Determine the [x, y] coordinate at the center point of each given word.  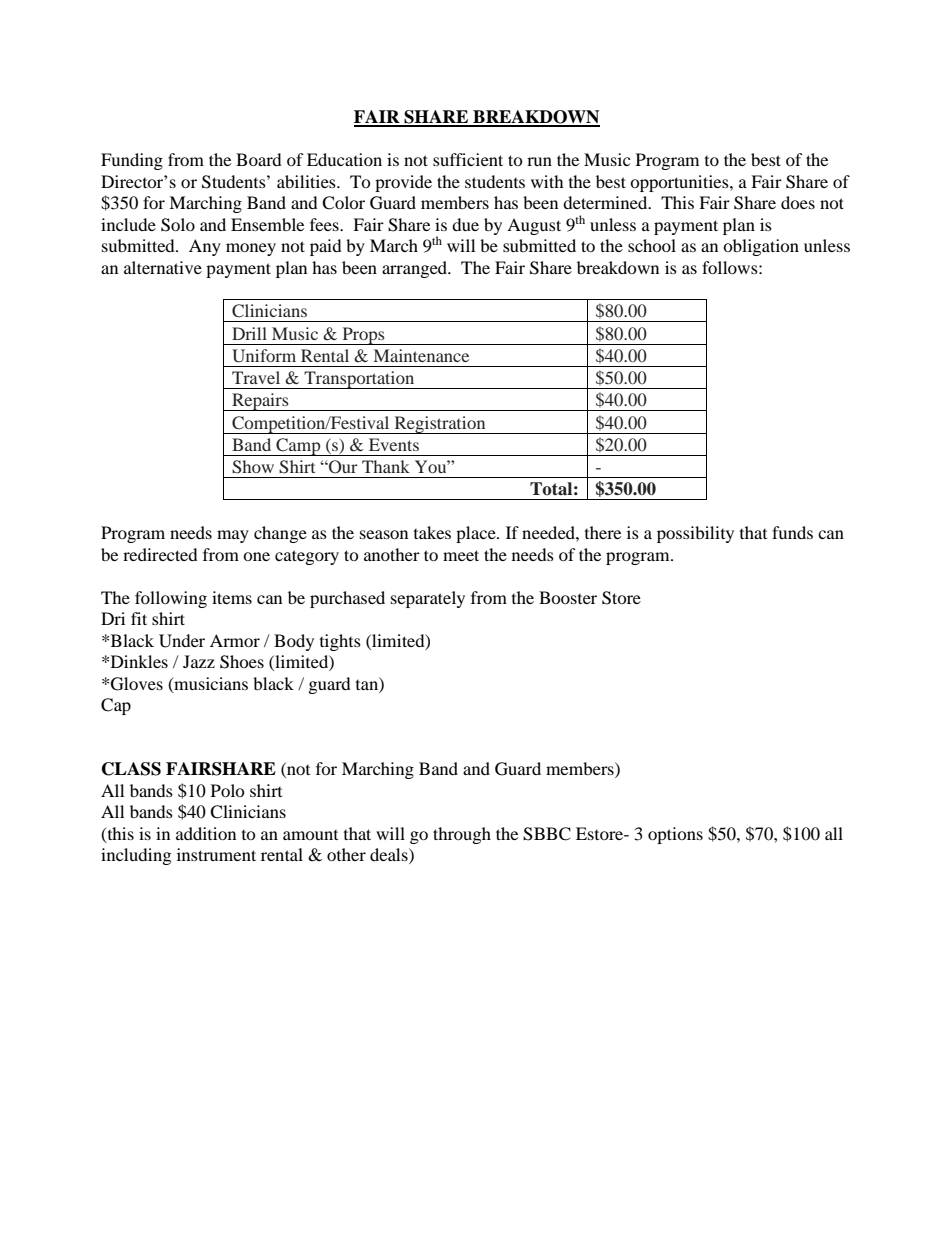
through [462, 835]
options [675, 835]
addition [206, 833]
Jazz [199, 661]
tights [340, 642]
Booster [568, 597]
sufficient [468, 159]
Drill [249, 333]
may [233, 536]
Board [259, 159]
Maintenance [421, 355]
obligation [761, 247]
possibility [695, 534]
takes [432, 532]
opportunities [680, 183]
